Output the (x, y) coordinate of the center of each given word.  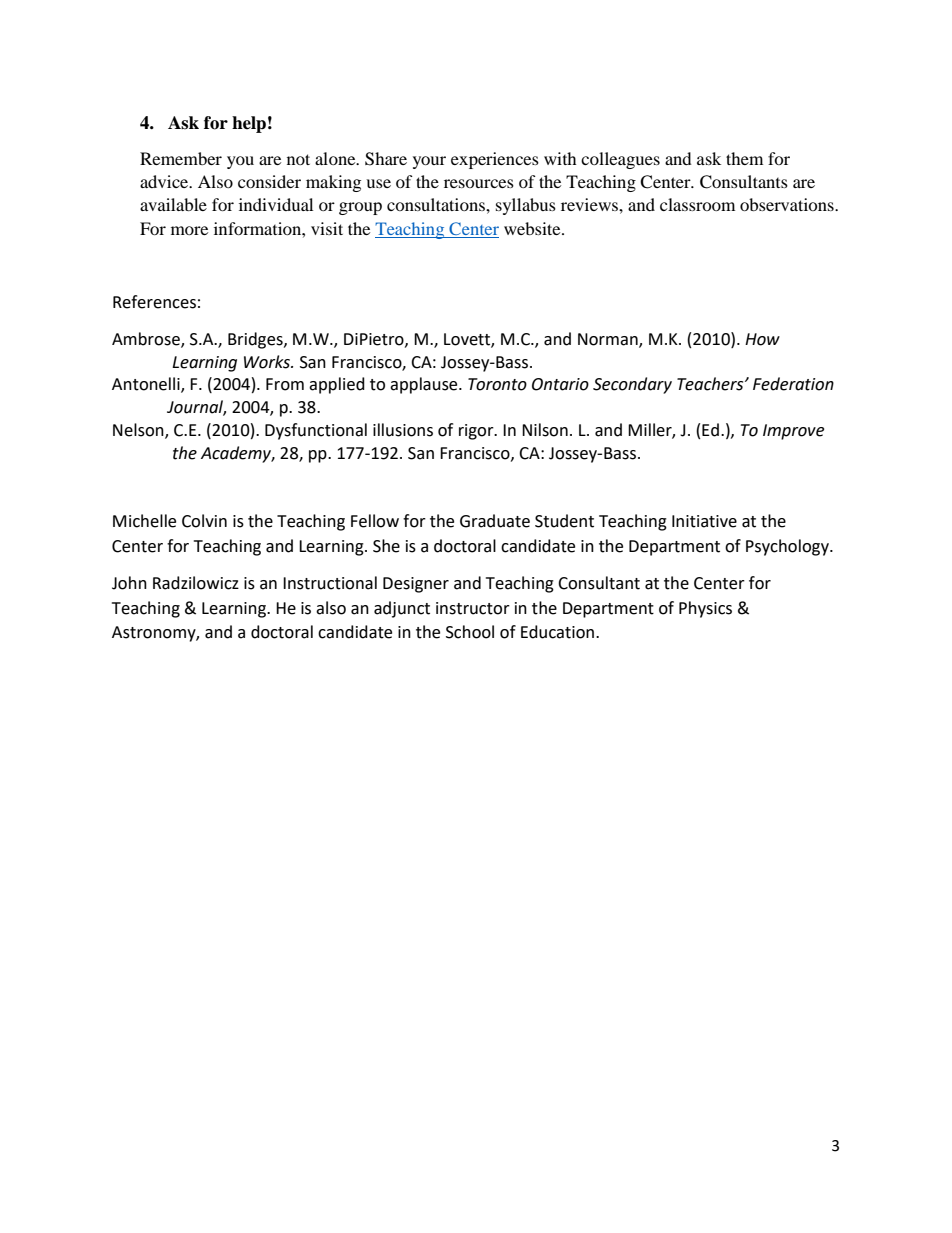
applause (425, 385)
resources (479, 183)
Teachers (711, 384)
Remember (181, 158)
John (129, 583)
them (744, 158)
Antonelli (147, 385)
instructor (473, 608)
